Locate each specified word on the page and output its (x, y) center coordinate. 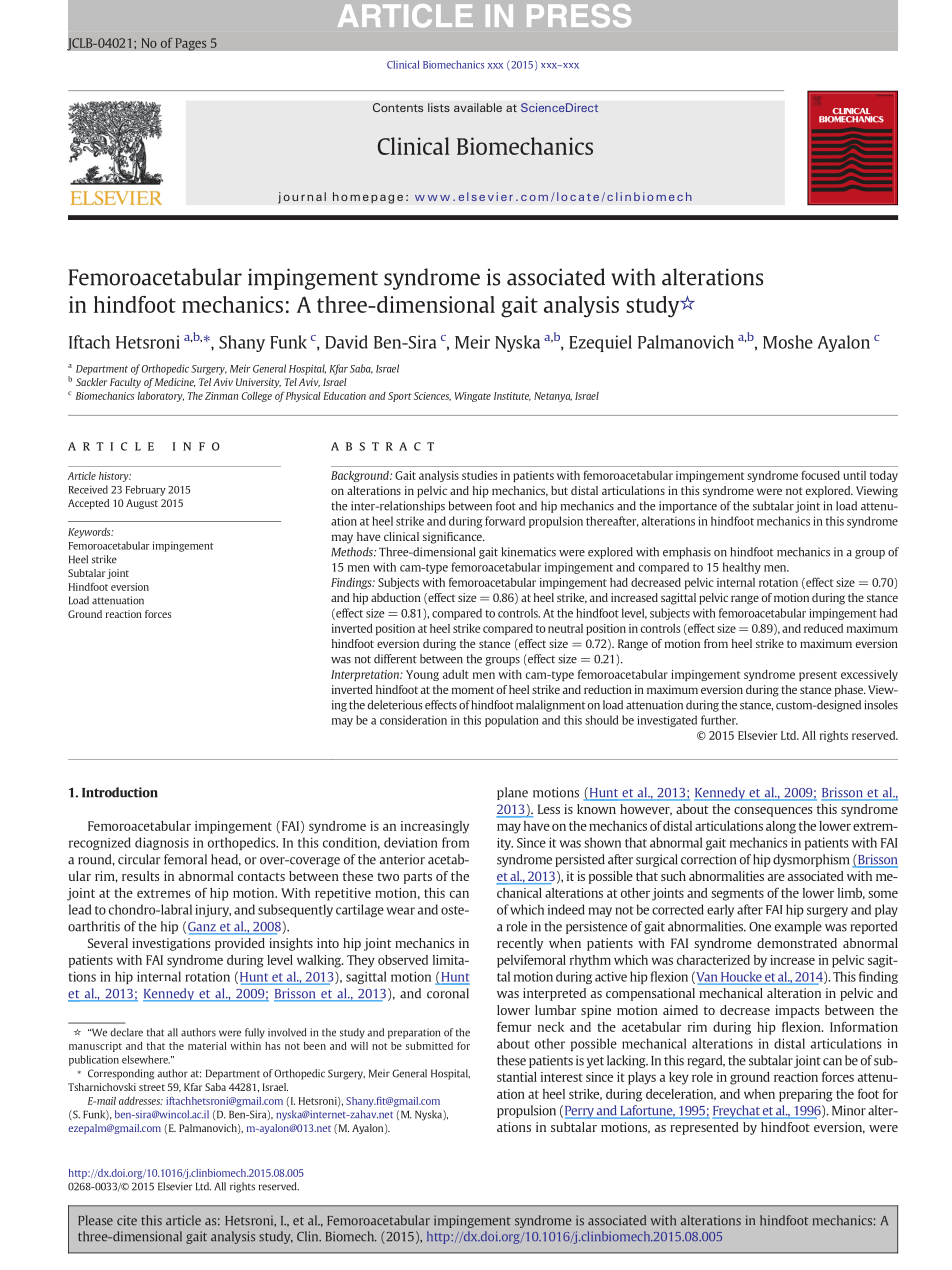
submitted (429, 1046)
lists (439, 107)
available (478, 107)
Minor (849, 1110)
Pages (191, 44)
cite (127, 1220)
